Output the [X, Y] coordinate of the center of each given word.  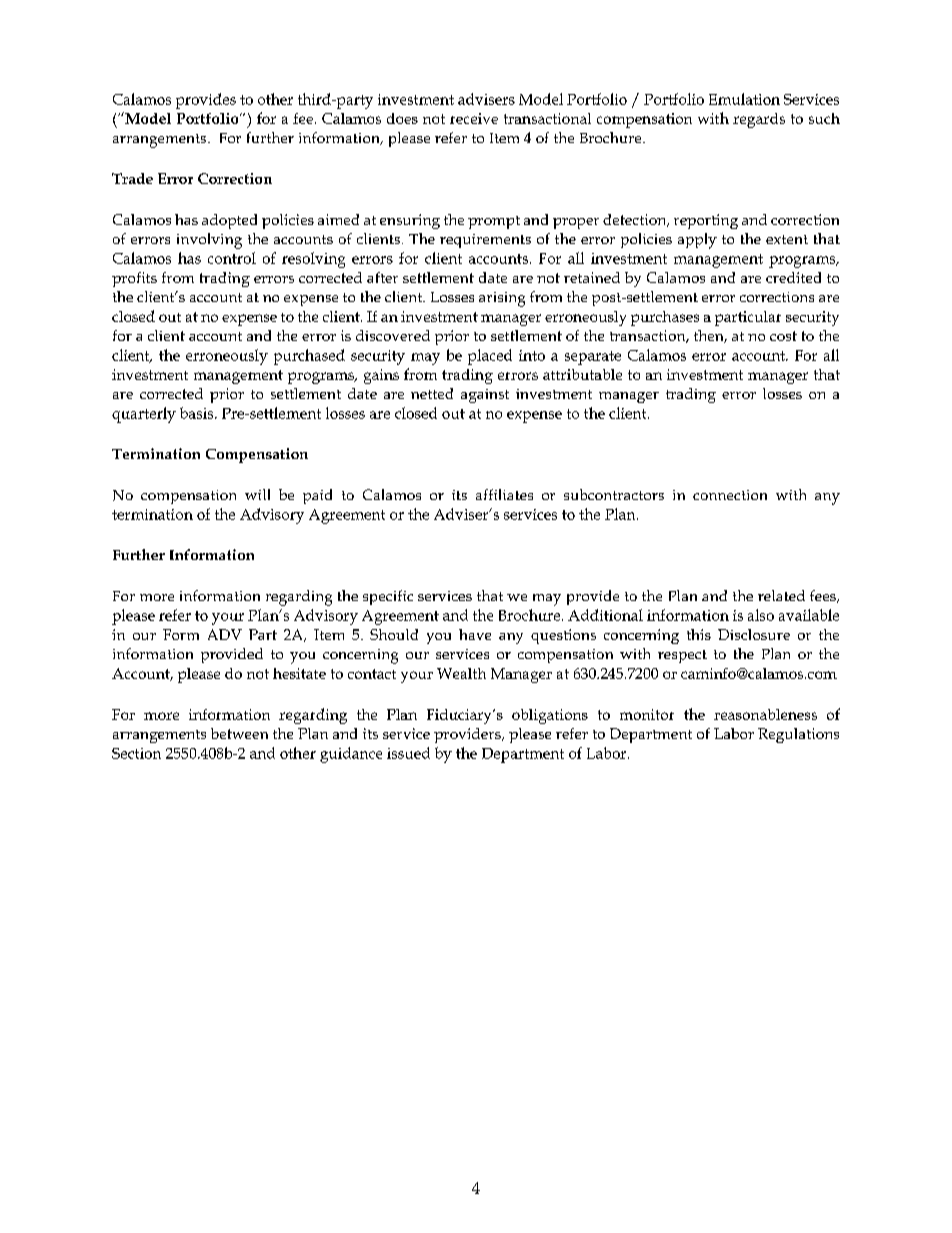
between [239, 733]
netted [432, 393]
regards [759, 120]
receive [474, 118]
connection [730, 495]
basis [198, 413]
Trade [132, 178]
